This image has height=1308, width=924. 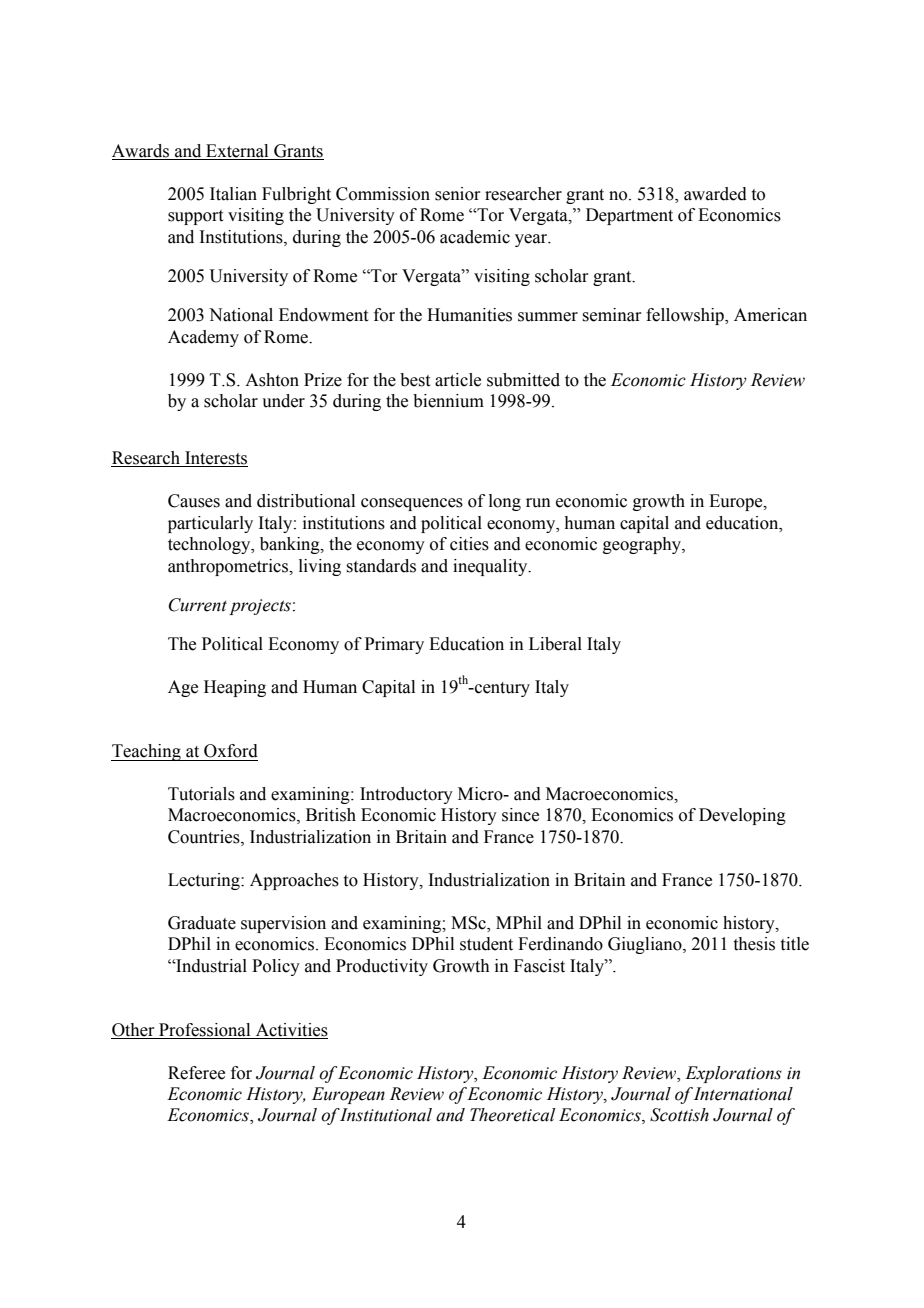 I want to click on senior, so click(x=458, y=194).
